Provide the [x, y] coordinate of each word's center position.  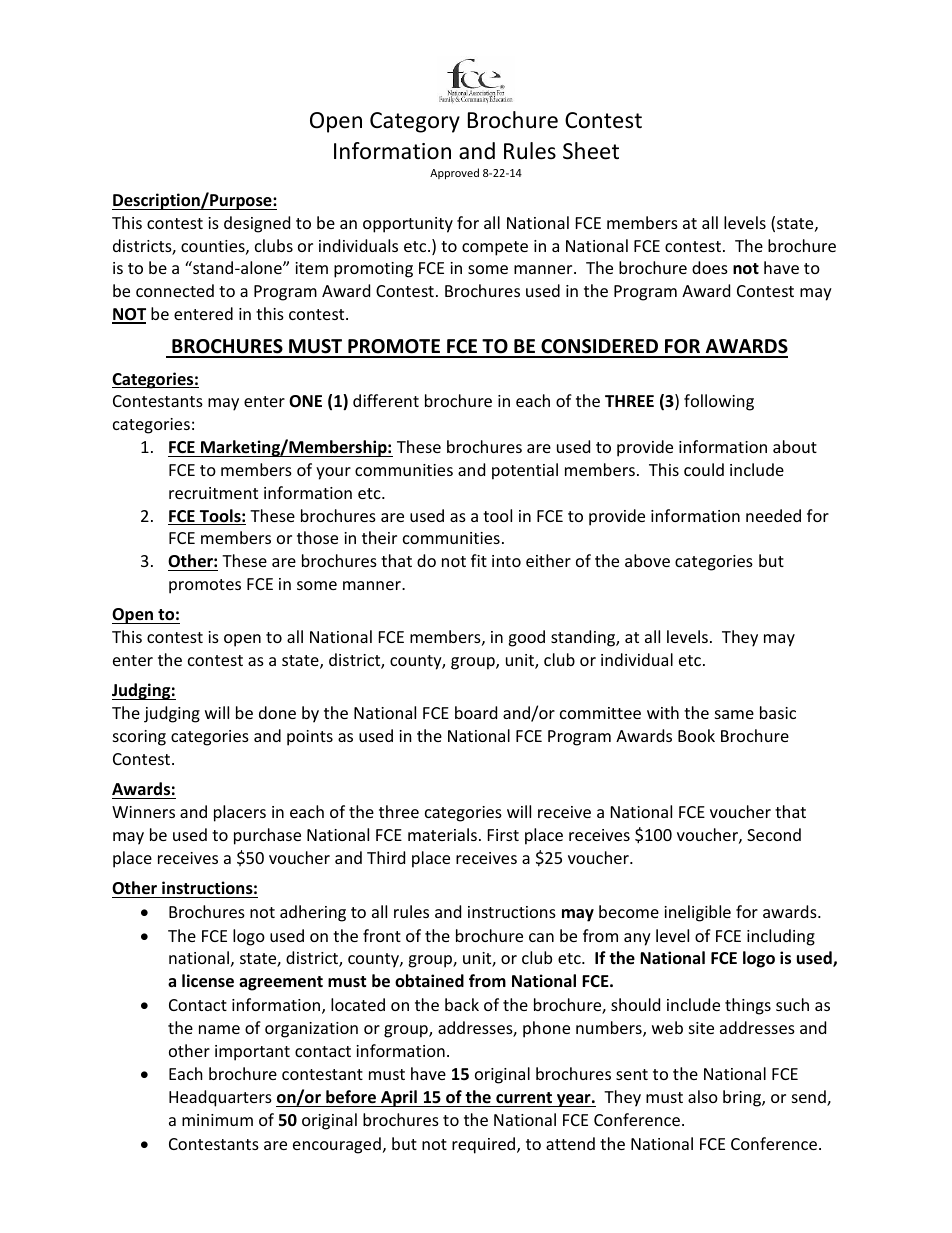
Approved [454, 173]
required [485, 1145]
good [526, 638]
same [734, 714]
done [277, 712]
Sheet [591, 151]
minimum [217, 1120]
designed [257, 224]
